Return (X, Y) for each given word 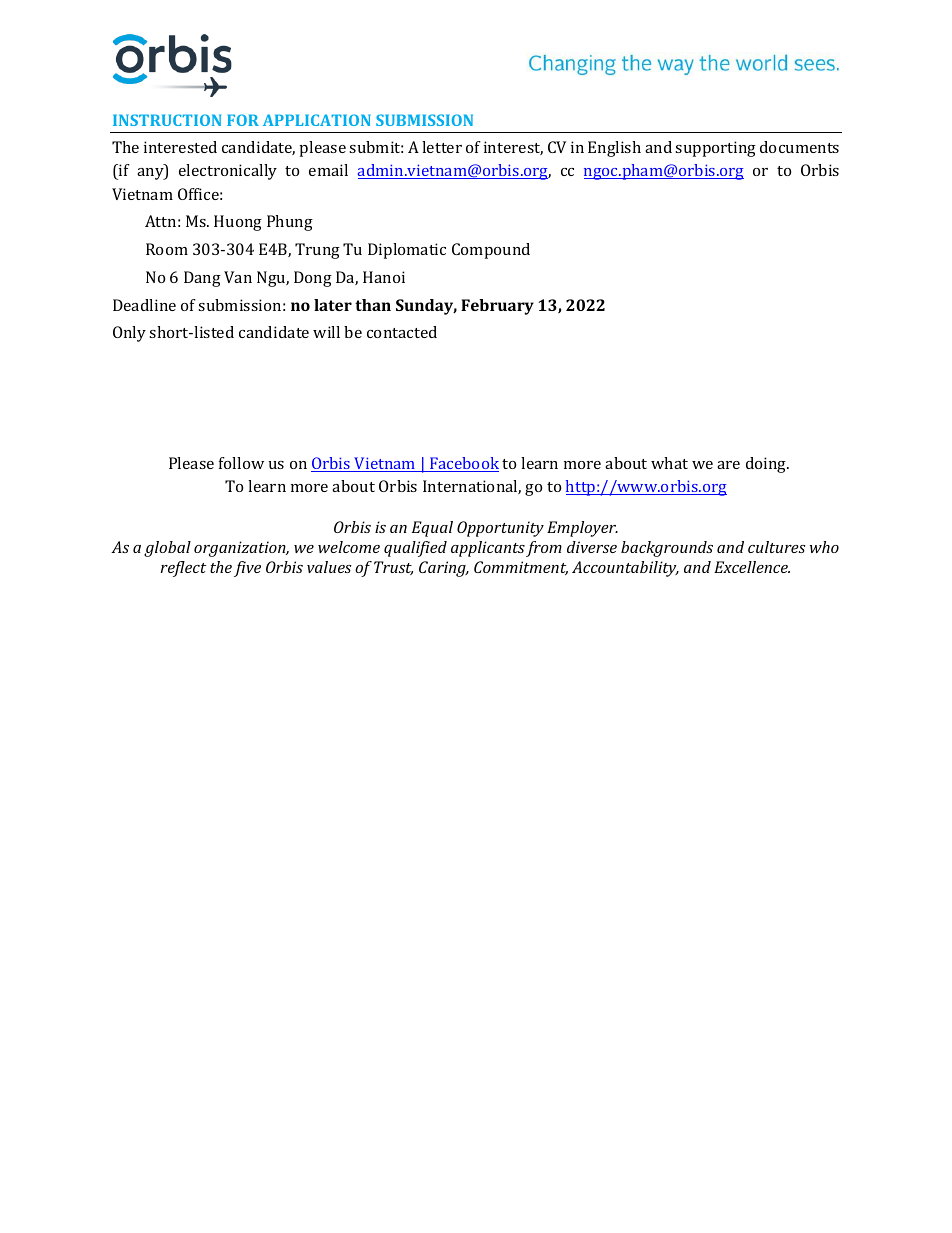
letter (442, 147)
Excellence (752, 567)
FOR (243, 120)
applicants (488, 549)
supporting (715, 149)
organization (241, 549)
